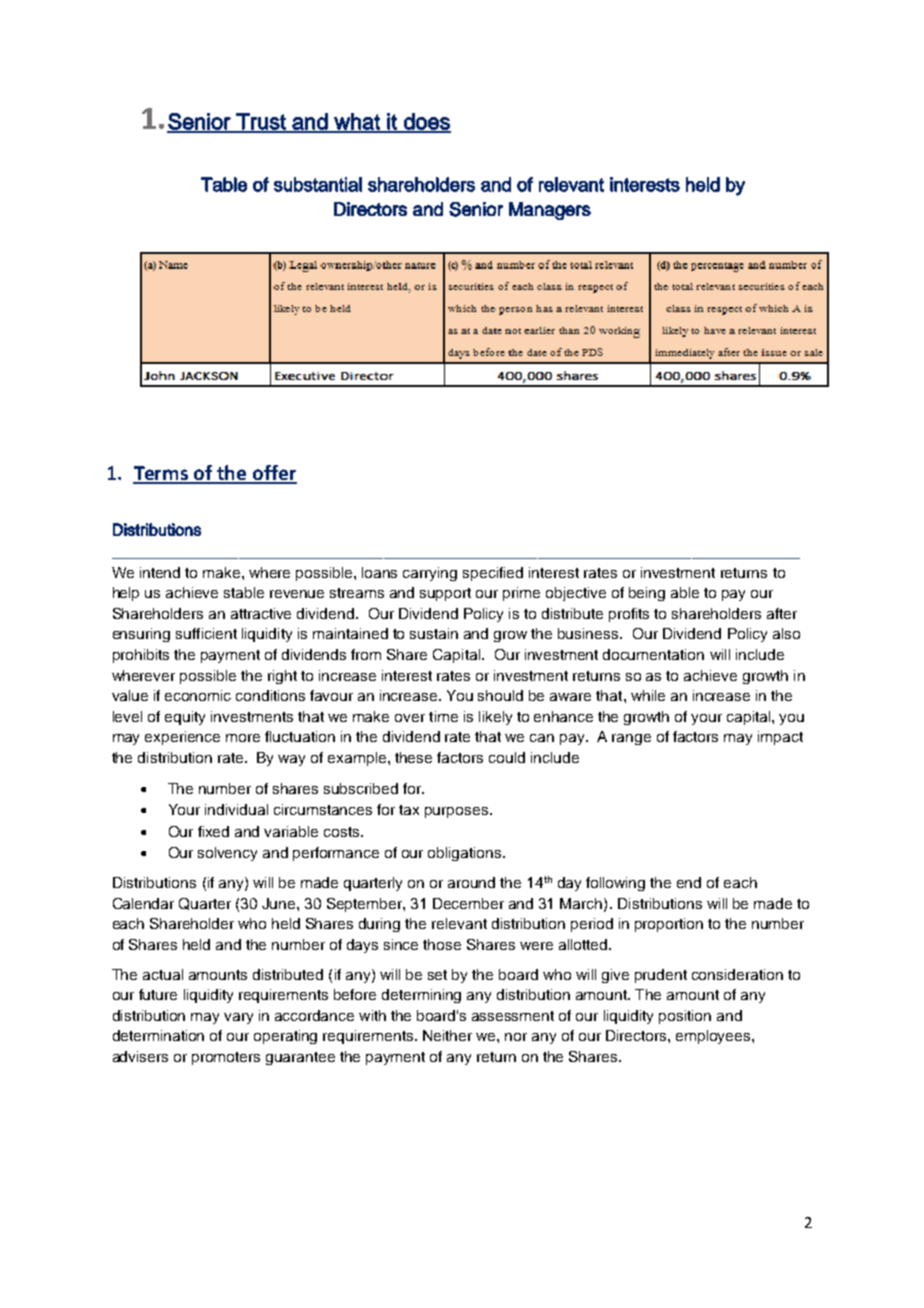 The image size is (924, 1308). I want to click on support, so click(445, 594).
